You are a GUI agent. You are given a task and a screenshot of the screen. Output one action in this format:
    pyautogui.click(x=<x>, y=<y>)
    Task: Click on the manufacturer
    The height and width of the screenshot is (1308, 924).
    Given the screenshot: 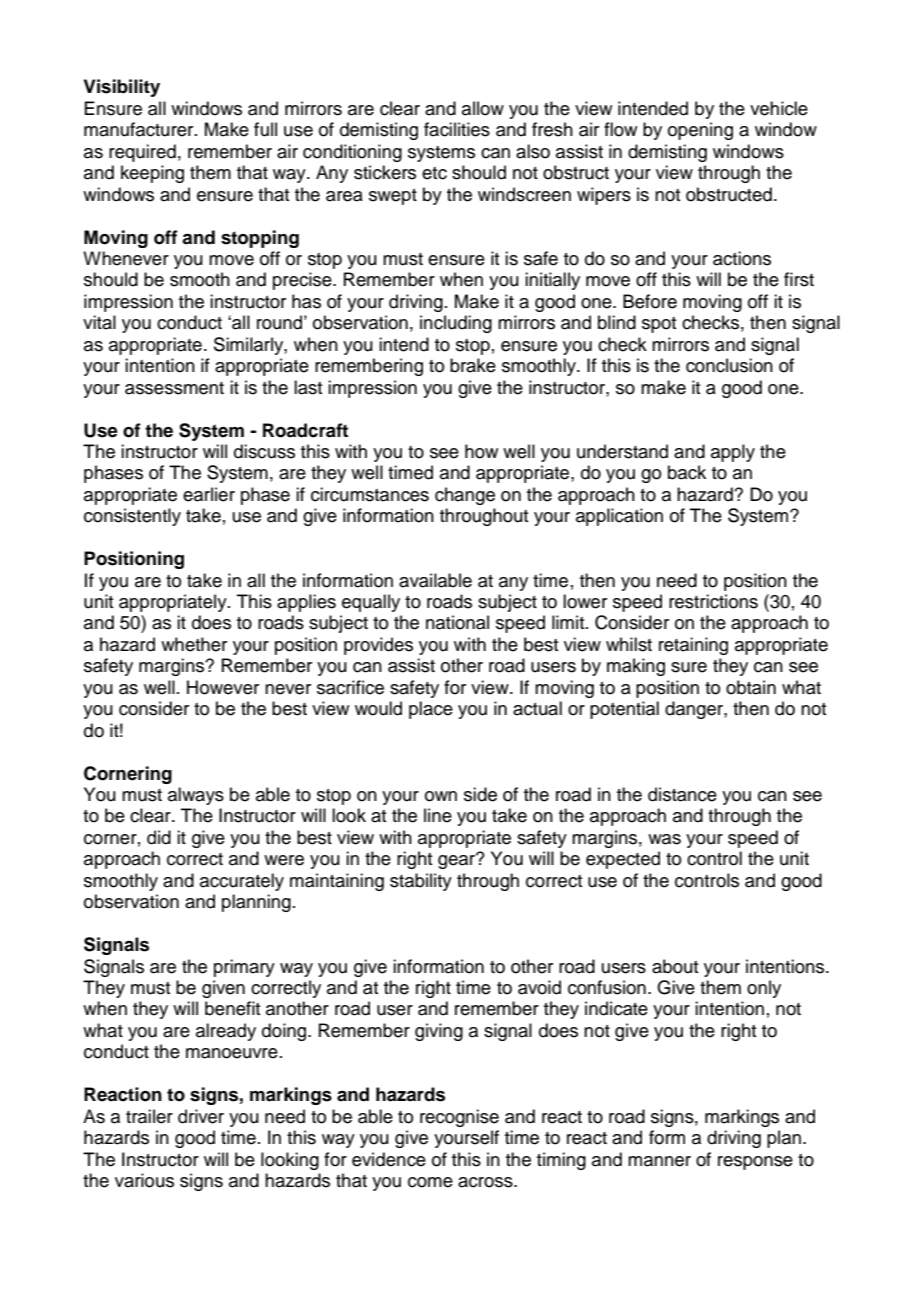 What is the action you would take?
    pyautogui.click(x=140, y=129)
